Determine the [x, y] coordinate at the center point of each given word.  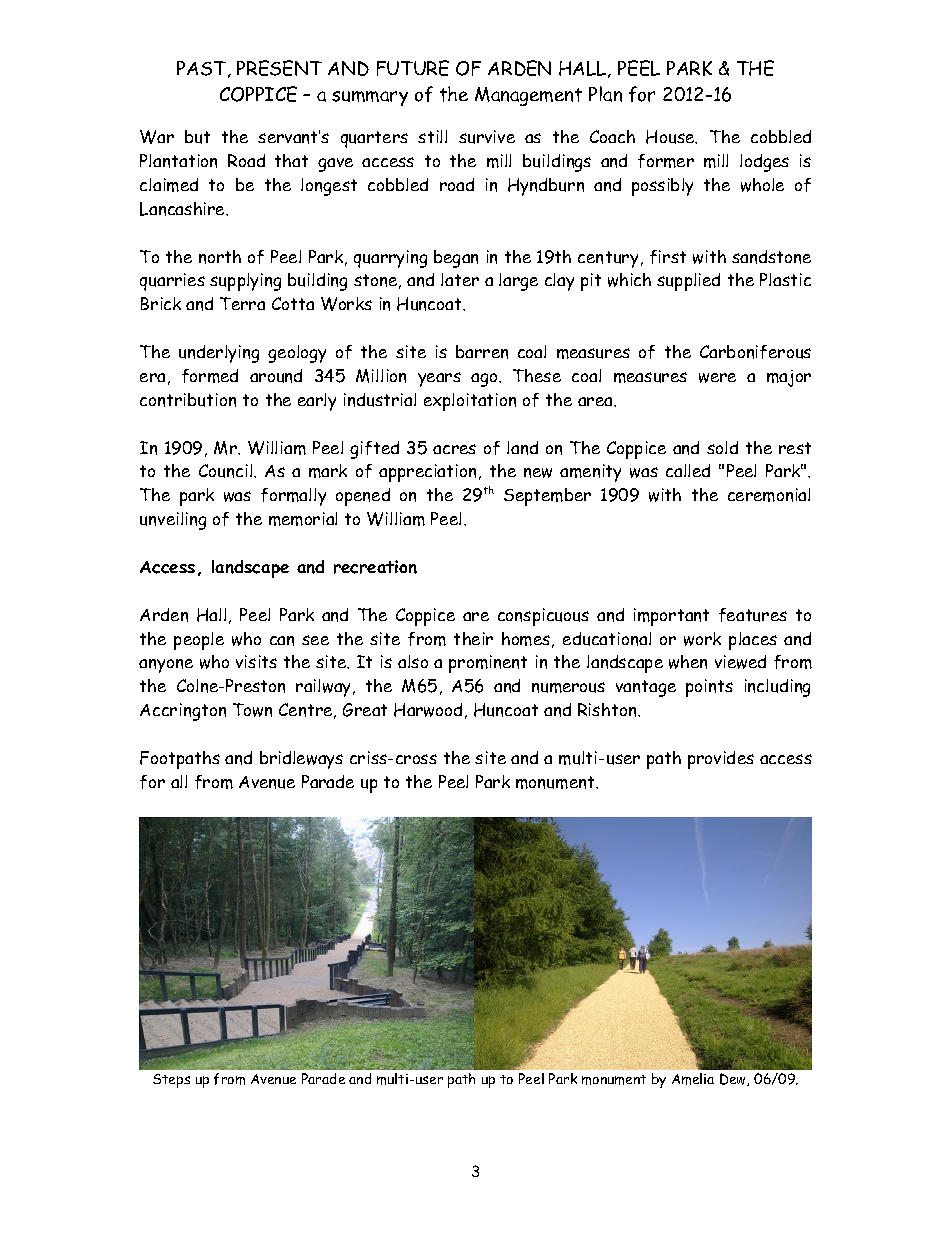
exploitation [470, 402]
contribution [188, 400]
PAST [203, 69]
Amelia [693, 1079]
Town [252, 710]
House [671, 137]
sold [722, 447]
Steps [171, 1081]
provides [721, 760]
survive [487, 137]
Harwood [428, 710]
